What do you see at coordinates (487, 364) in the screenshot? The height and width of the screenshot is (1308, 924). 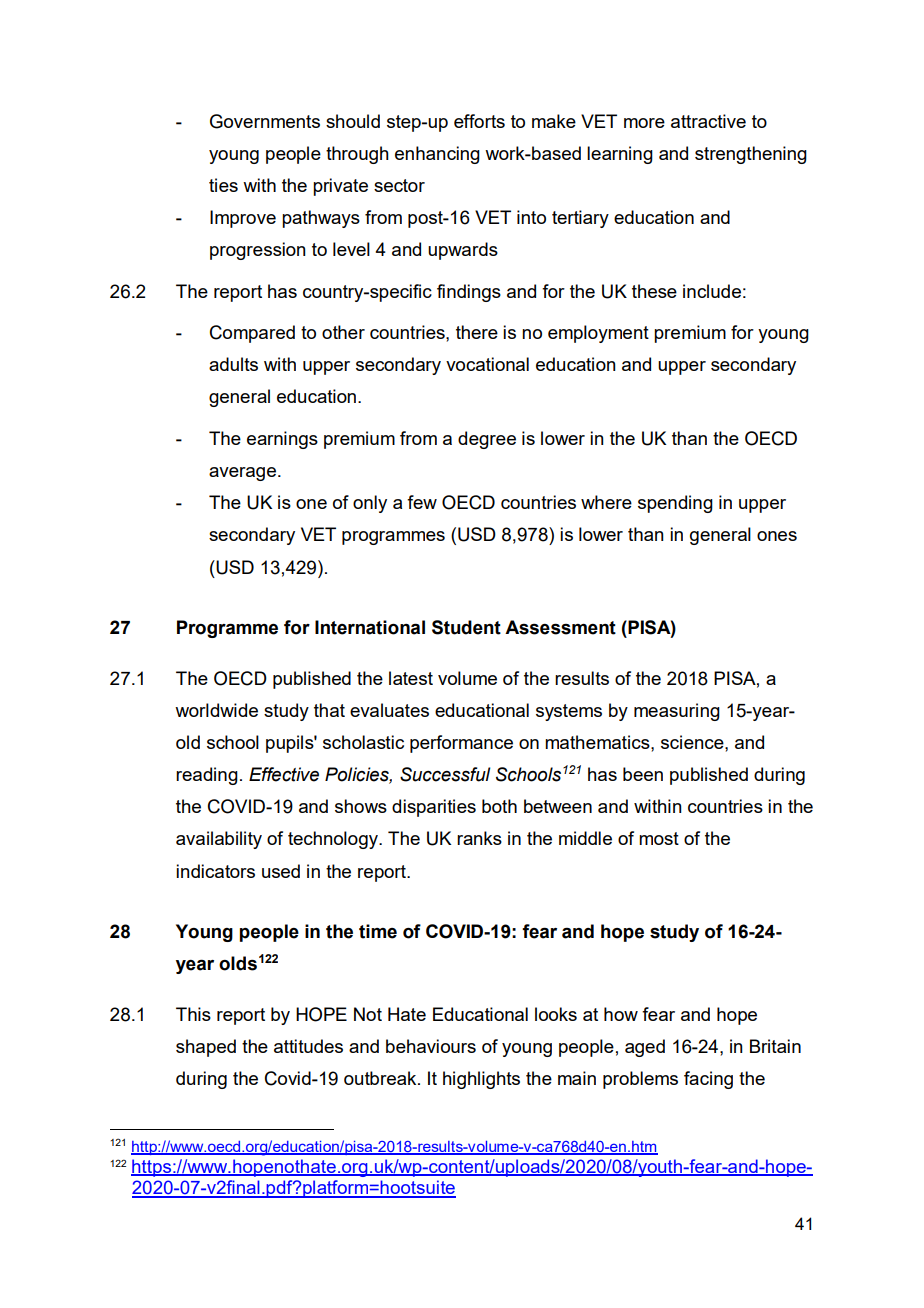 I see `vocational` at bounding box center [487, 364].
